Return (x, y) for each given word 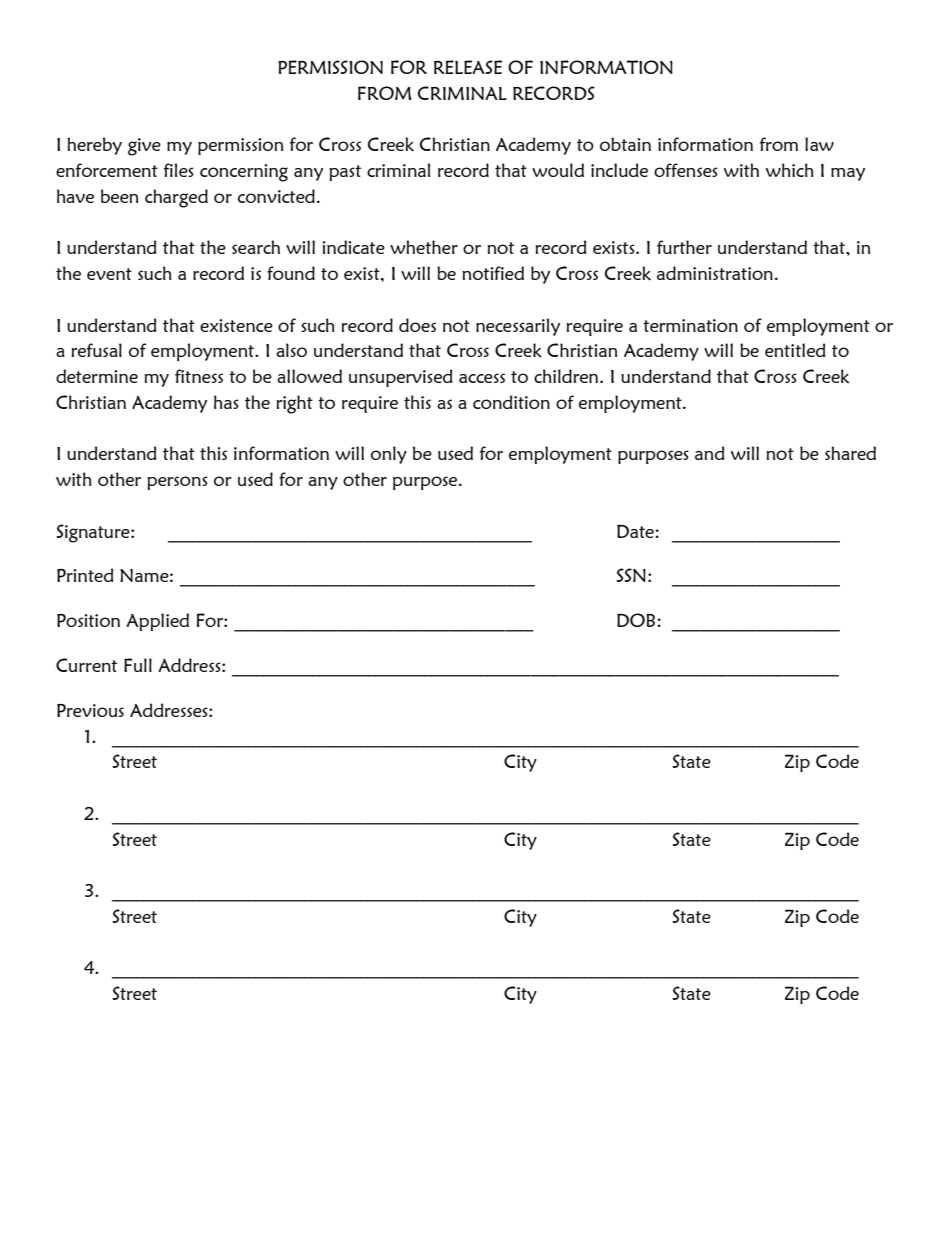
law (819, 144)
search (256, 247)
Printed (85, 575)
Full (138, 665)
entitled (795, 350)
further (684, 247)
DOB (636, 620)
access (482, 378)
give (144, 147)
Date (636, 531)
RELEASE (468, 67)
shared (850, 453)
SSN (631, 575)
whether (424, 247)
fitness (199, 376)
